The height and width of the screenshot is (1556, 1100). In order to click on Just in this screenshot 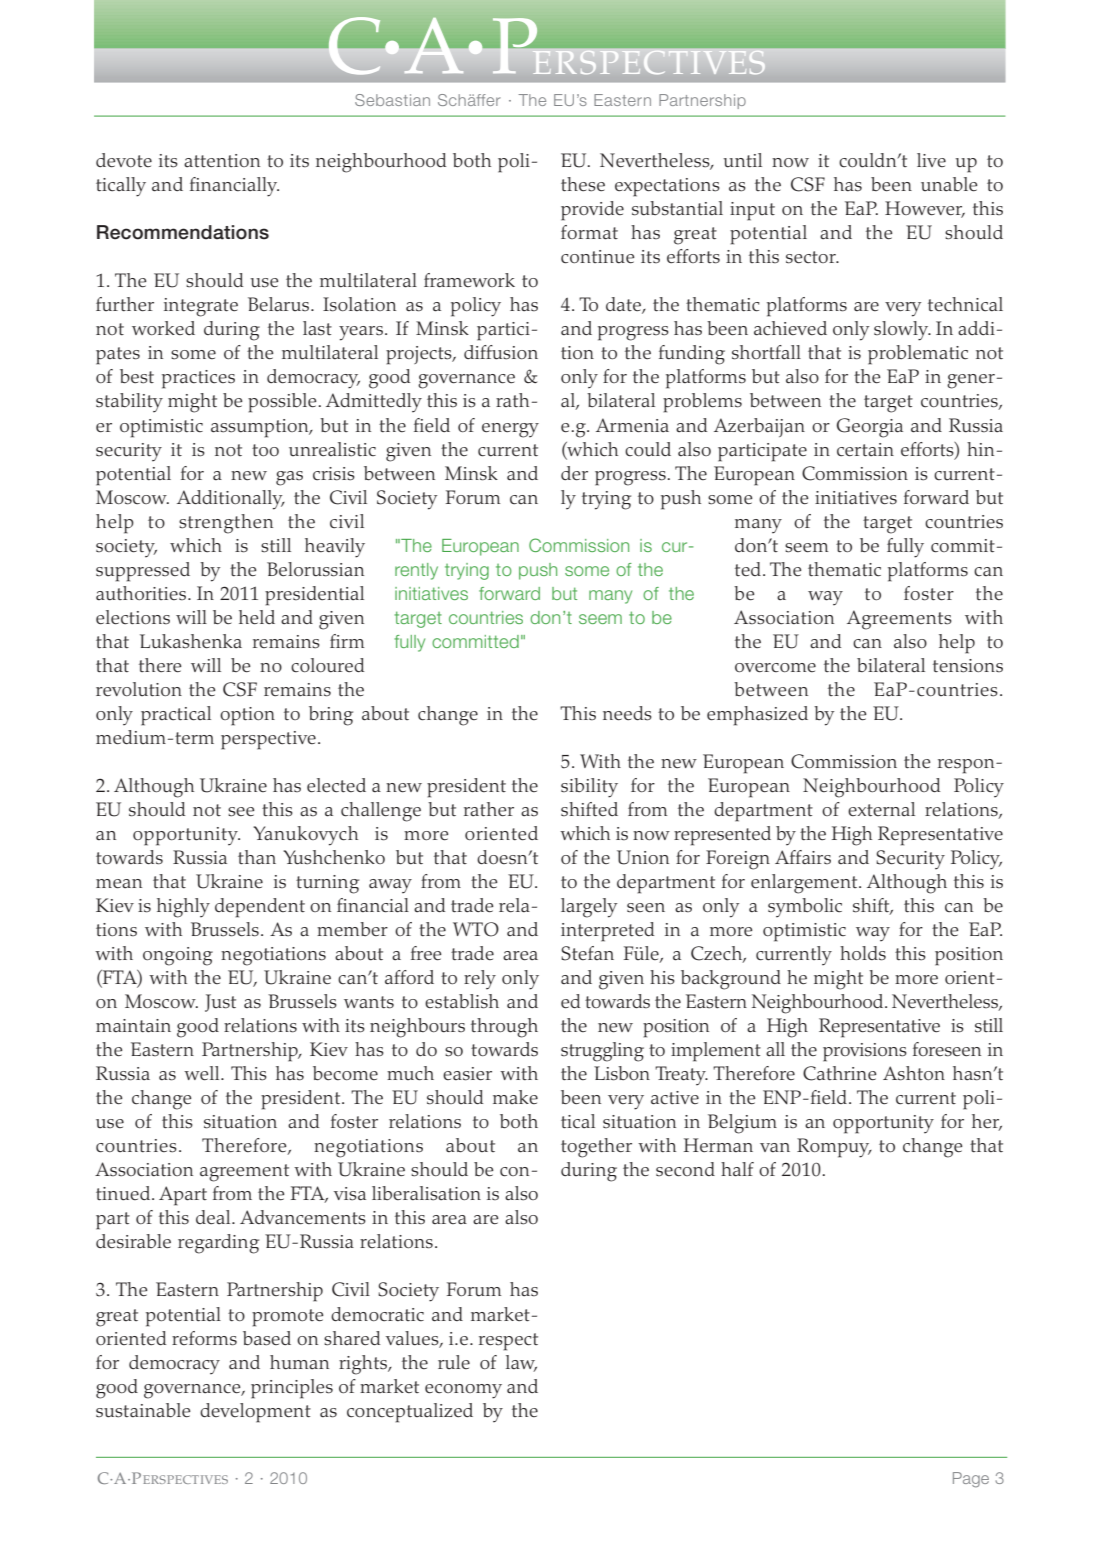, I will do `click(220, 1003)`.
